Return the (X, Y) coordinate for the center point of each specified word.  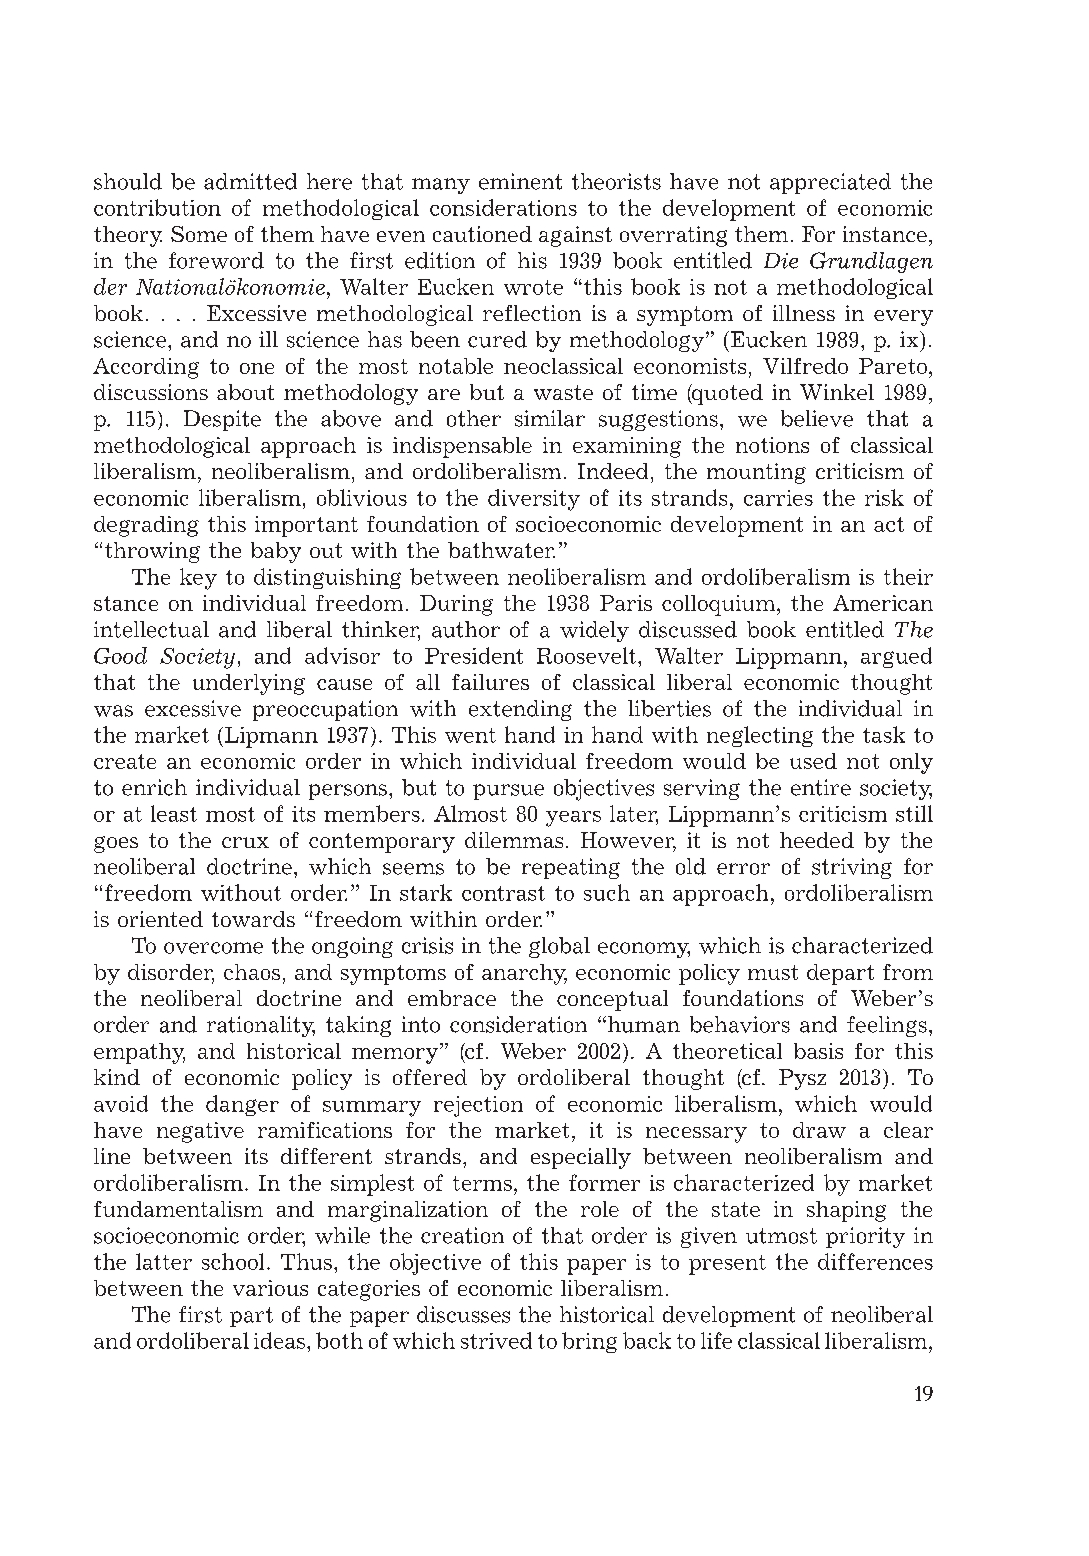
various (270, 1288)
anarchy (524, 974)
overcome (213, 948)
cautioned (482, 234)
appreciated (830, 183)
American (883, 603)
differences (875, 1261)
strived (496, 1340)
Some (199, 234)
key (198, 579)
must (773, 972)
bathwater (501, 550)
